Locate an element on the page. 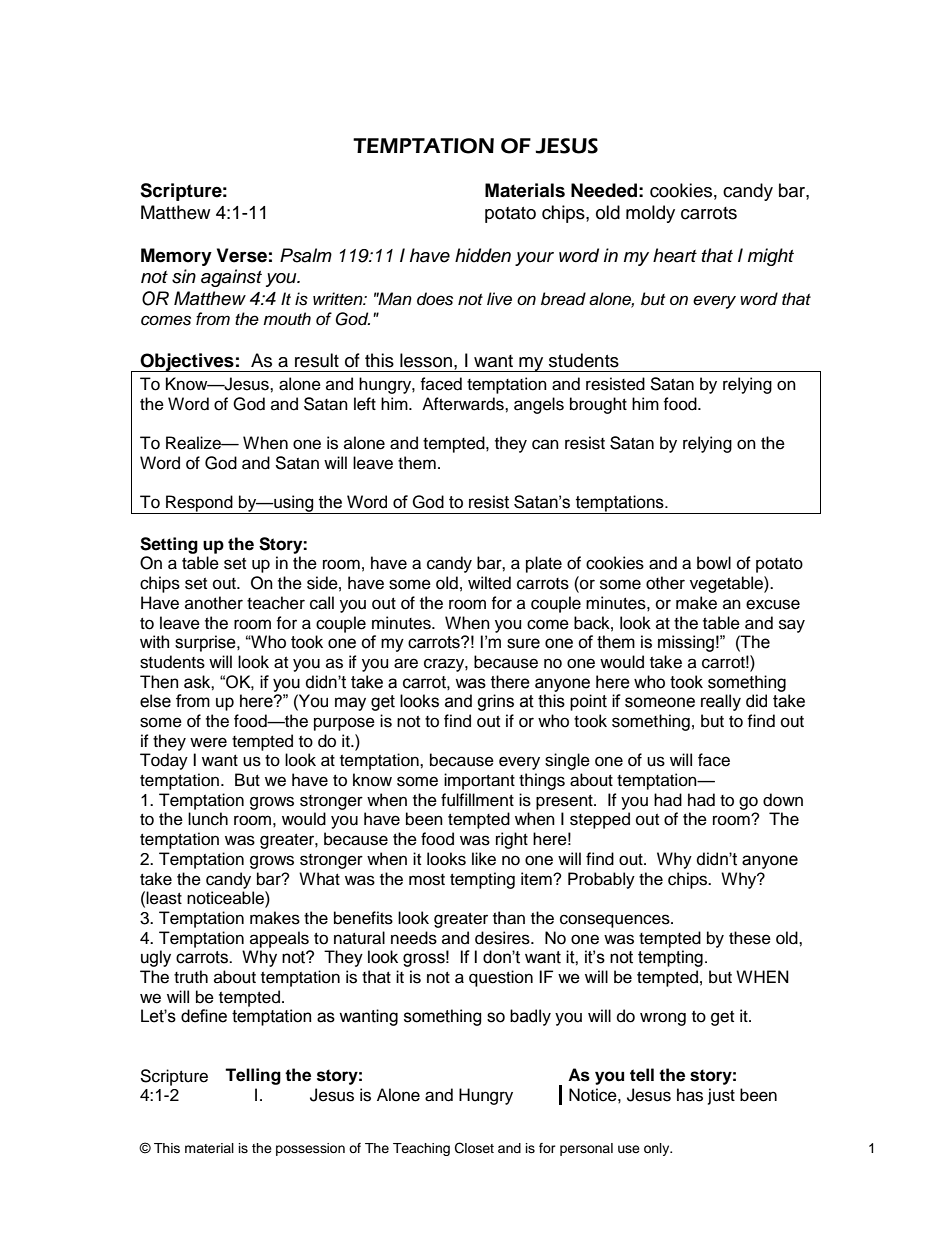 The width and height of the page is (952, 1233). down is located at coordinates (783, 800).
